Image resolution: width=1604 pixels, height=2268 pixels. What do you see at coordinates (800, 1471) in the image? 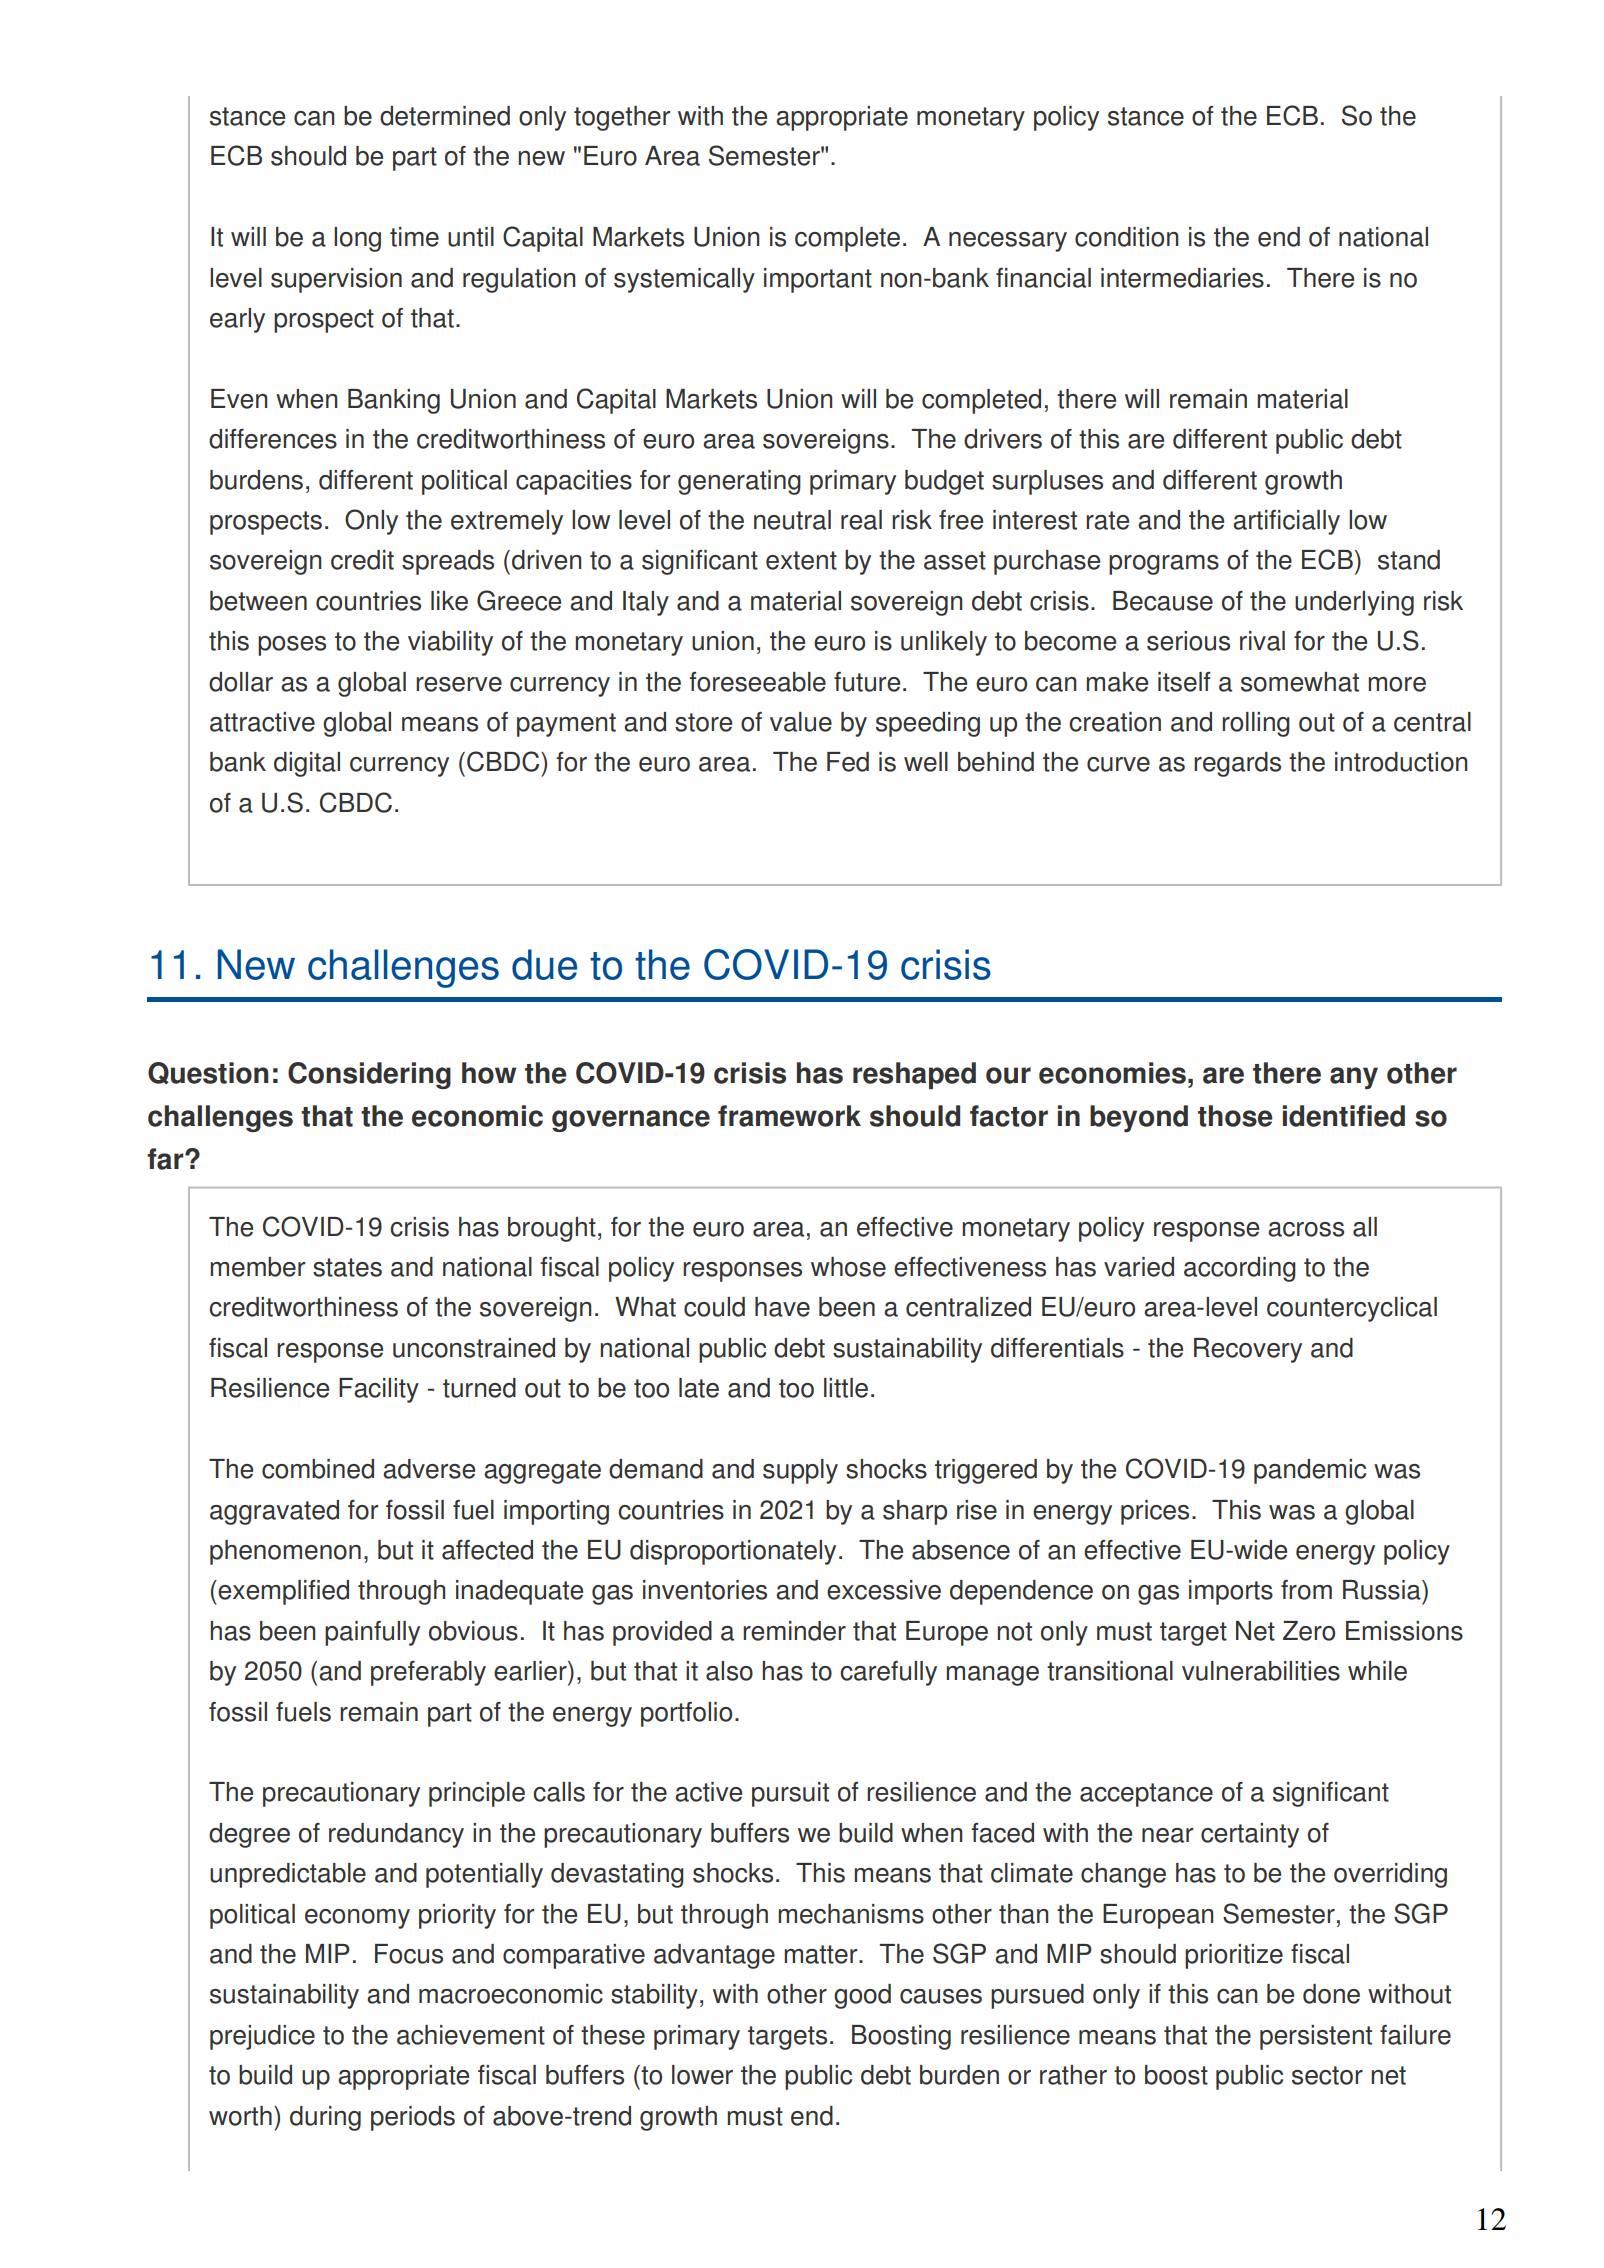
I see `supply` at bounding box center [800, 1471].
